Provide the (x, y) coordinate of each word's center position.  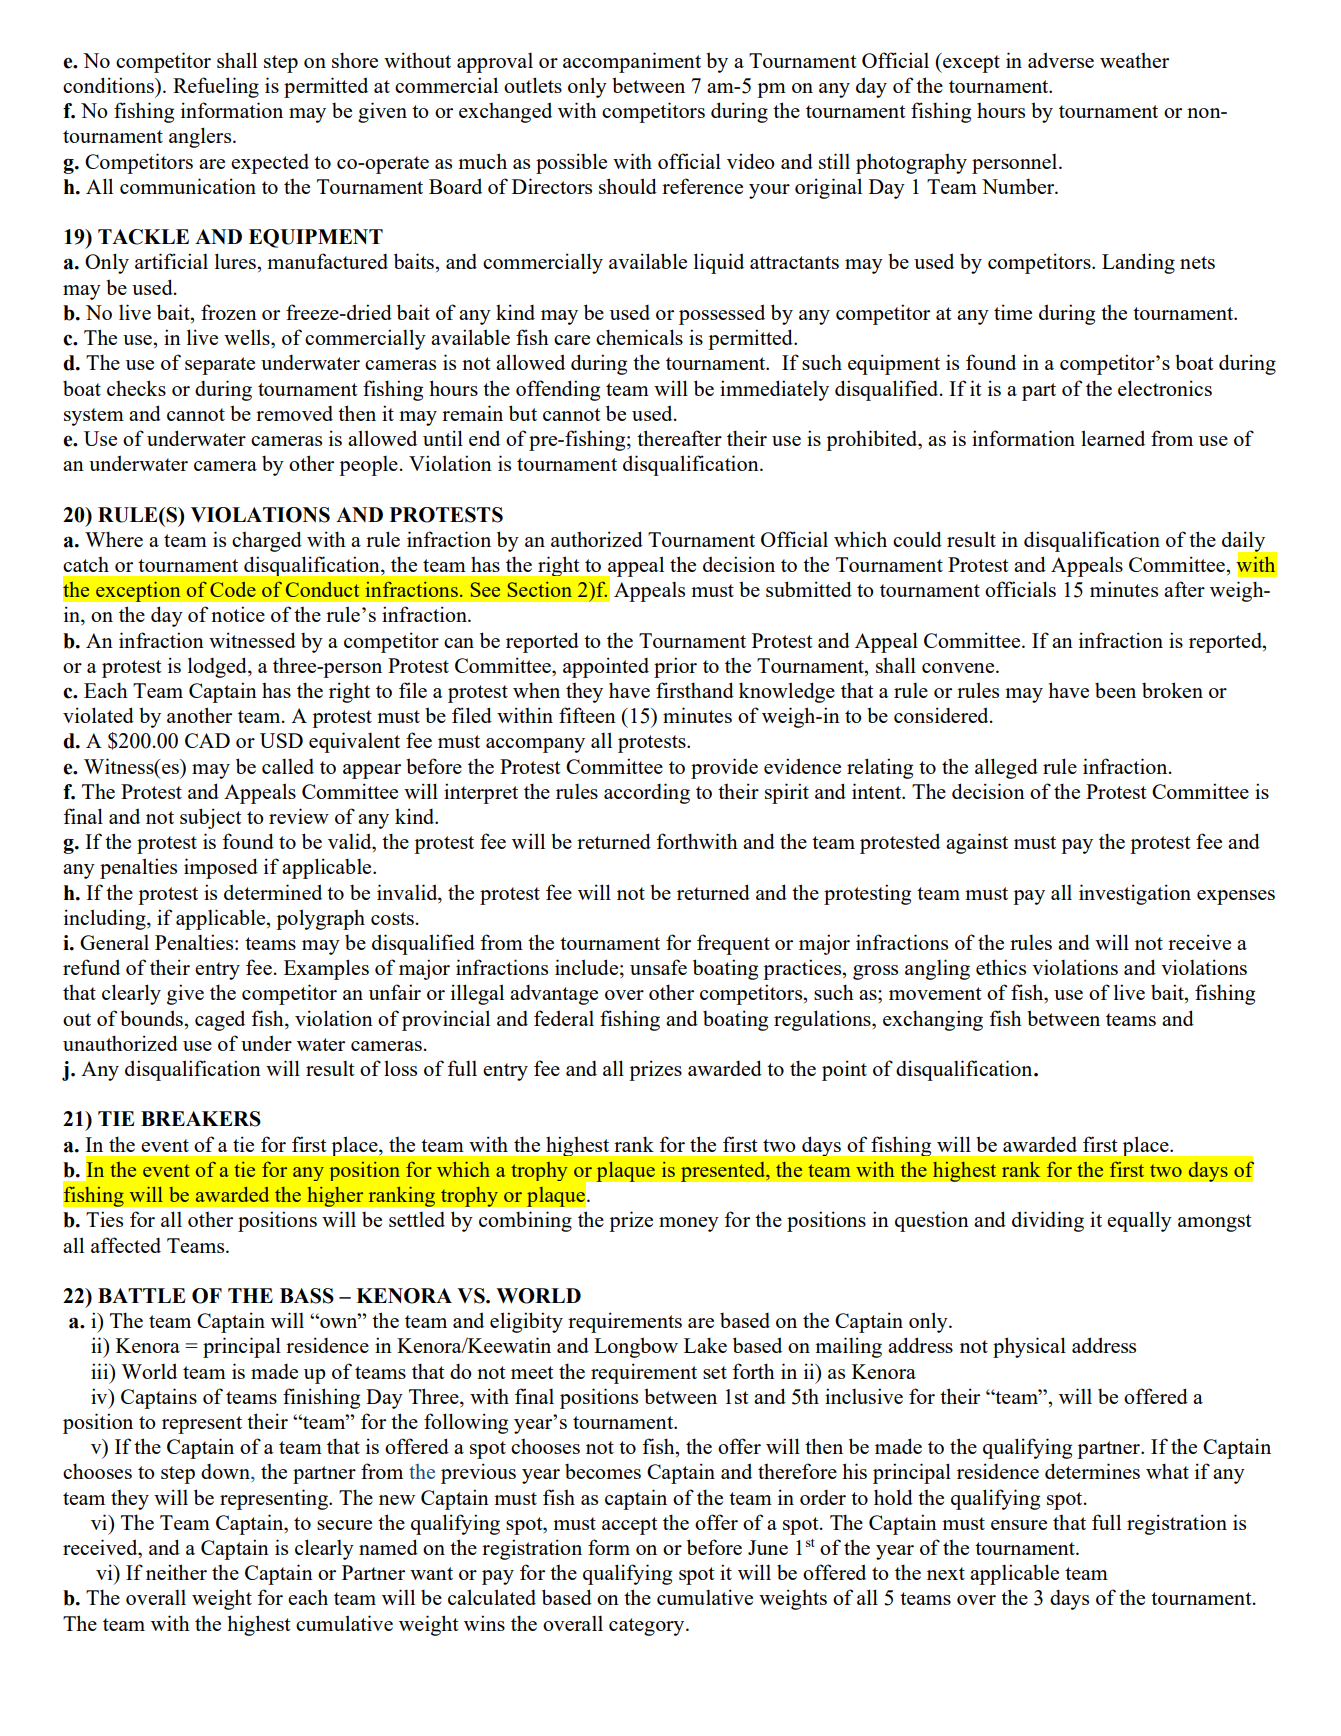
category (648, 1627)
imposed (221, 868)
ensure (1019, 1525)
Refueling (216, 87)
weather (1134, 60)
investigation (1135, 894)
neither (176, 1572)
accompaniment (632, 62)
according (647, 793)
